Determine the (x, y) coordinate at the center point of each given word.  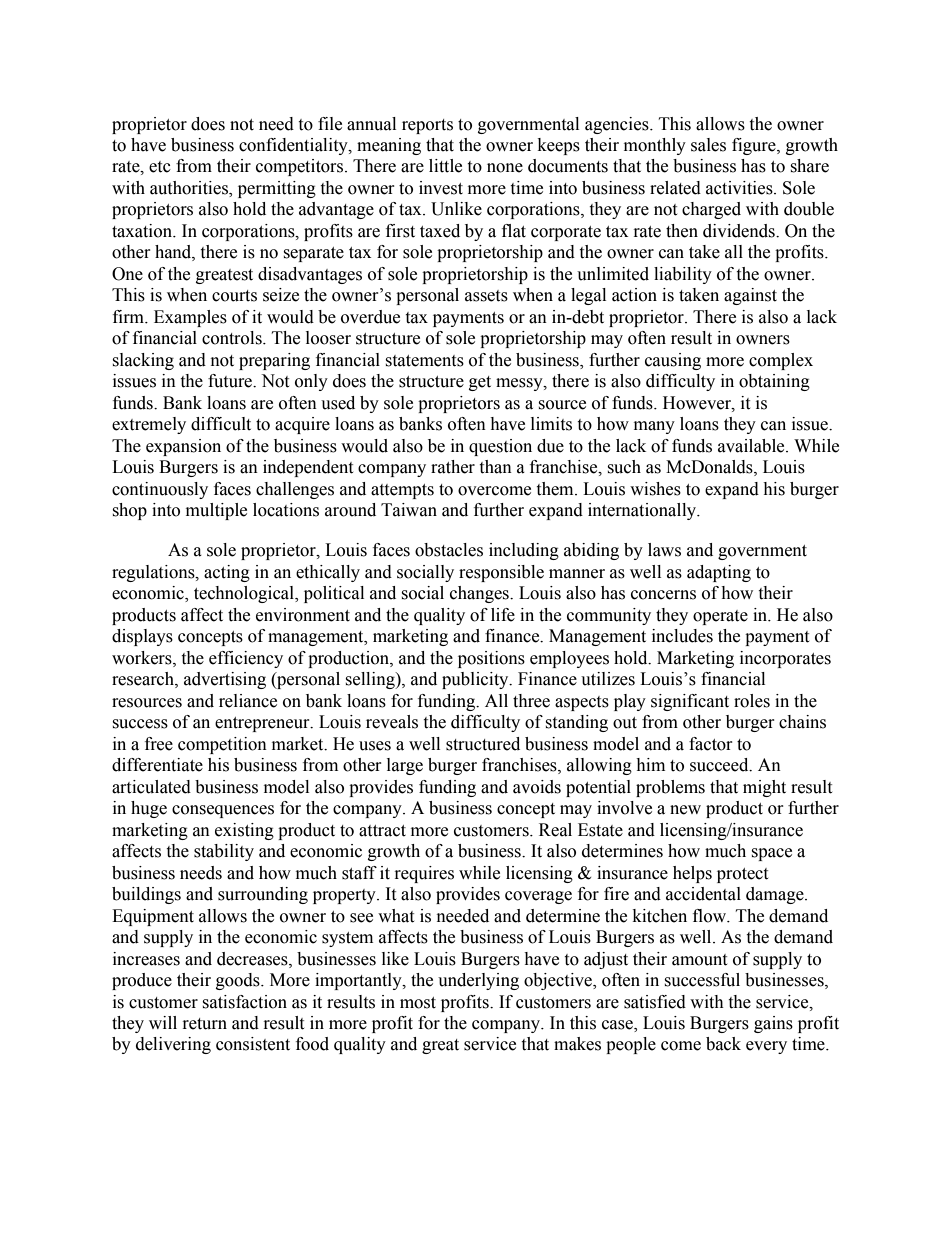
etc (160, 167)
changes (480, 594)
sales (708, 145)
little (445, 166)
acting (227, 573)
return (205, 1024)
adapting (719, 573)
